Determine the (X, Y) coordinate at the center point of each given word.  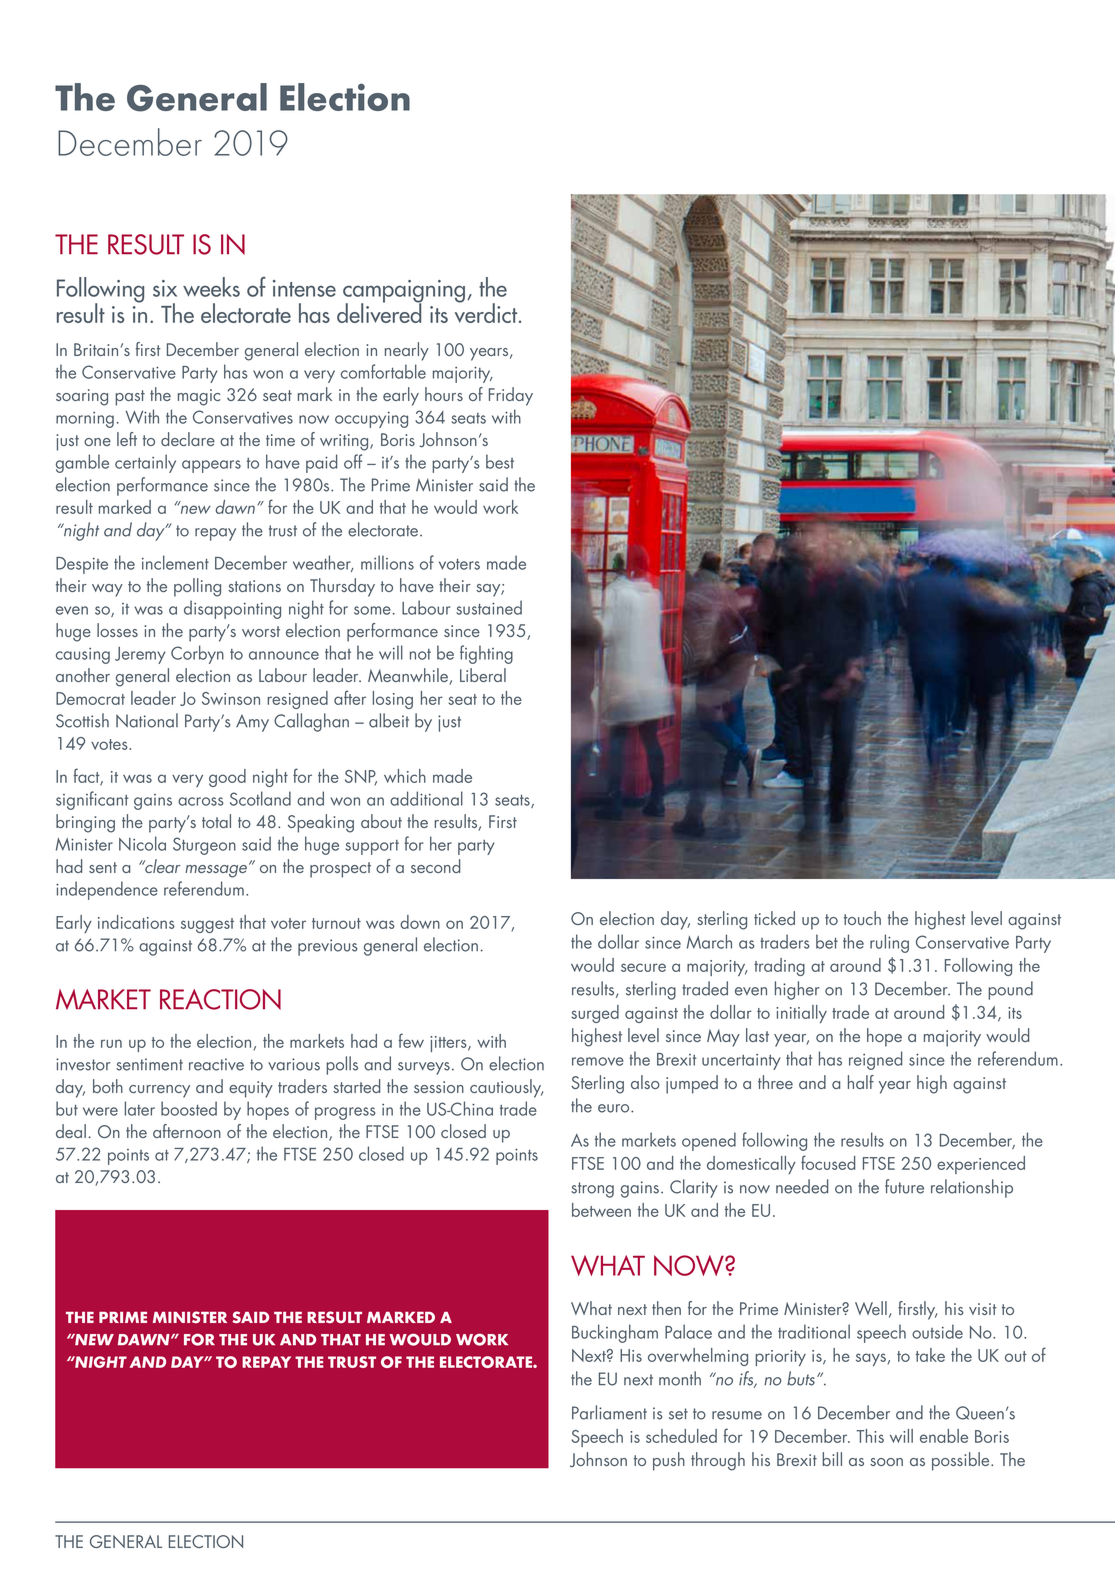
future (904, 1186)
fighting (486, 654)
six (165, 288)
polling (197, 587)
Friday (511, 396)
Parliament (609, 1412)
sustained (489, 607)
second (435, 866)
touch (862, 918)
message (217, 870)
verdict (487, 312)
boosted (189, 1108)
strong (592, 1190)
